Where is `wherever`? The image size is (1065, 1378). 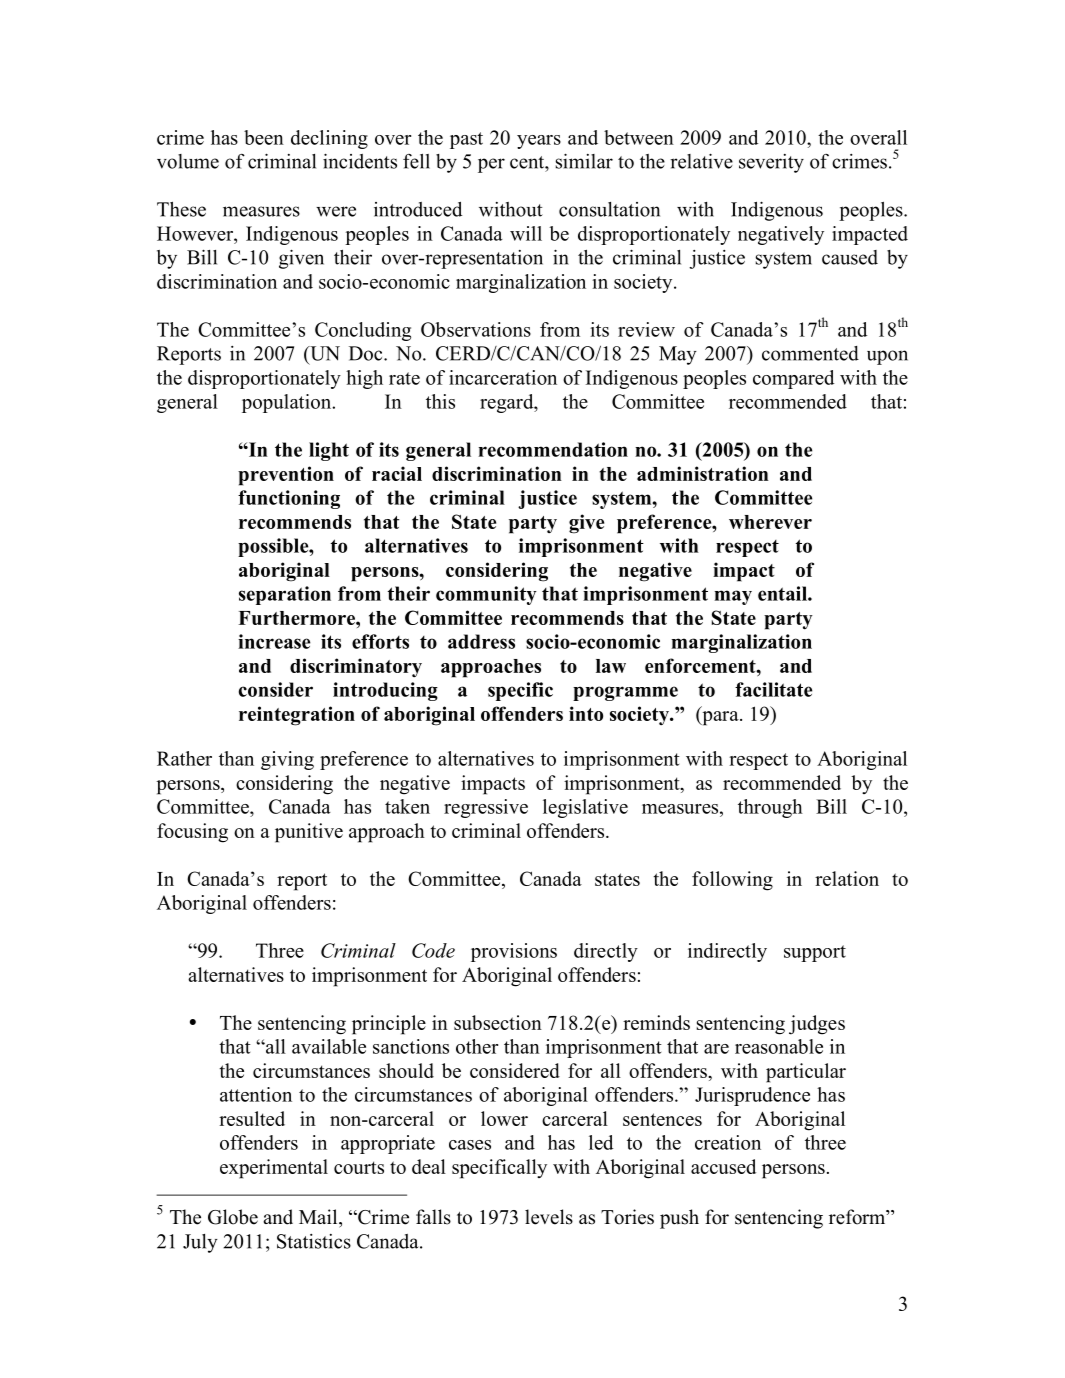 wherever is located at coordinates (770, 522).
